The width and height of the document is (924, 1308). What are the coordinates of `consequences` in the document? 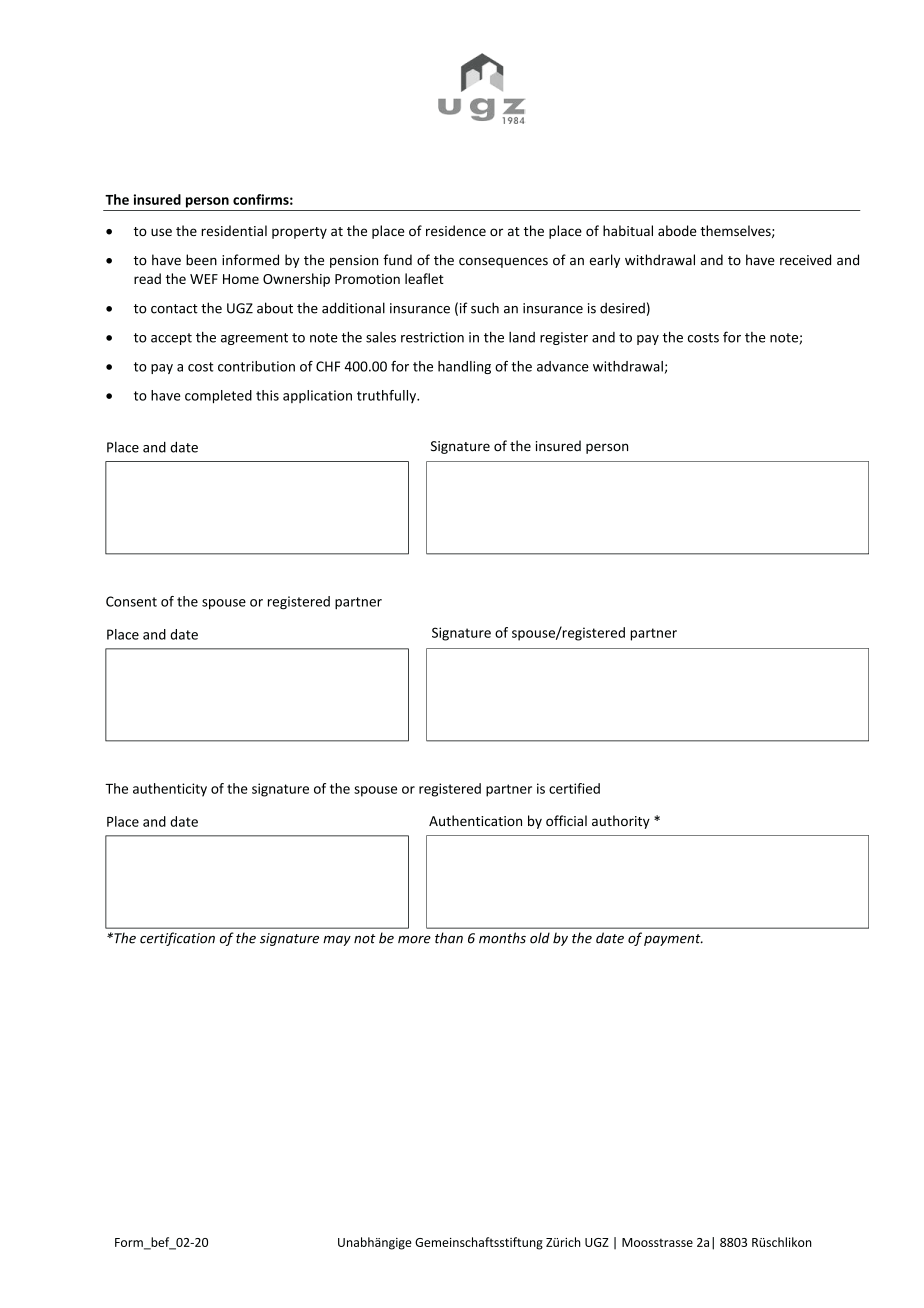 It's located at (503, 262).
